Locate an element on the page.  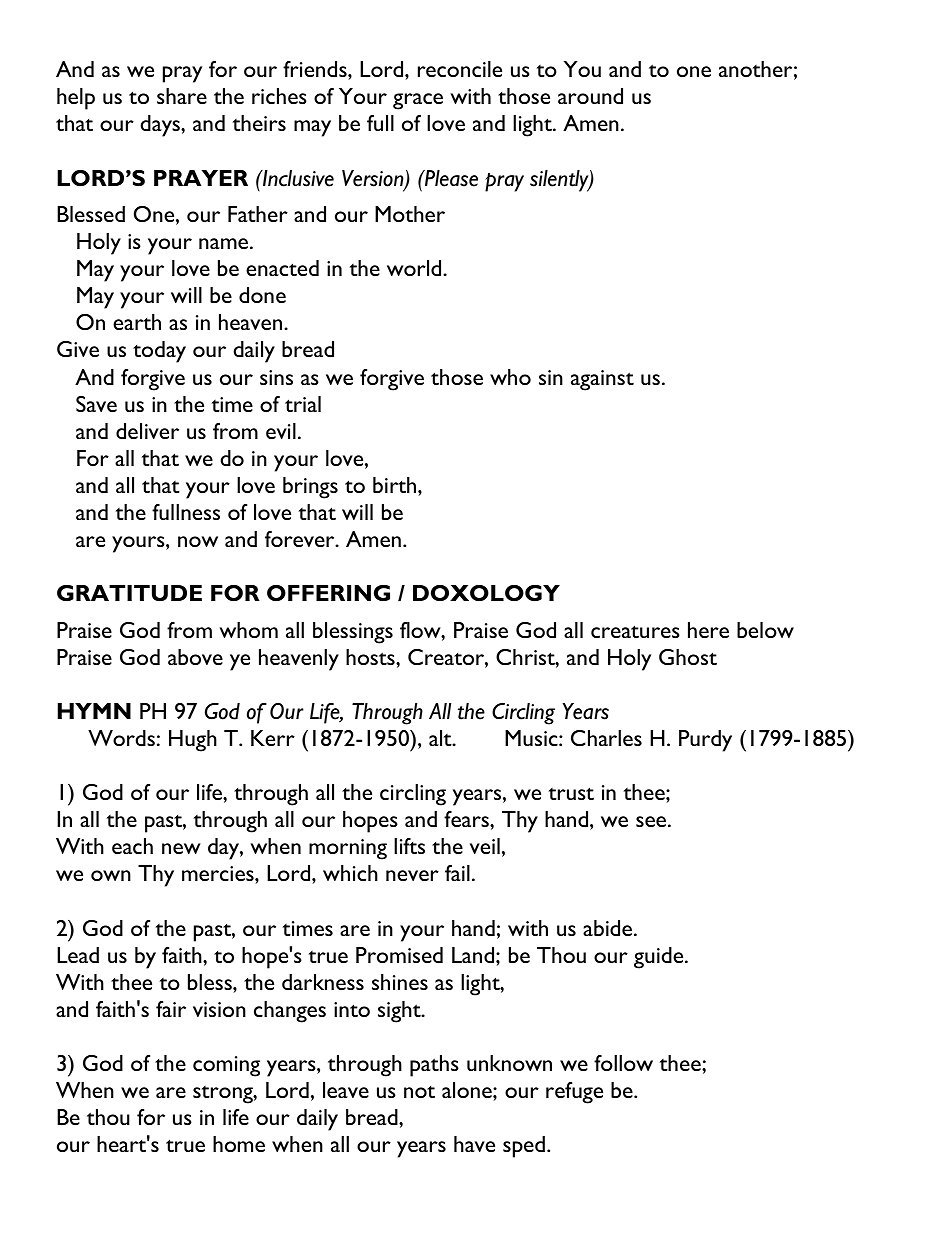
around is located at coordinates (590, 96).
